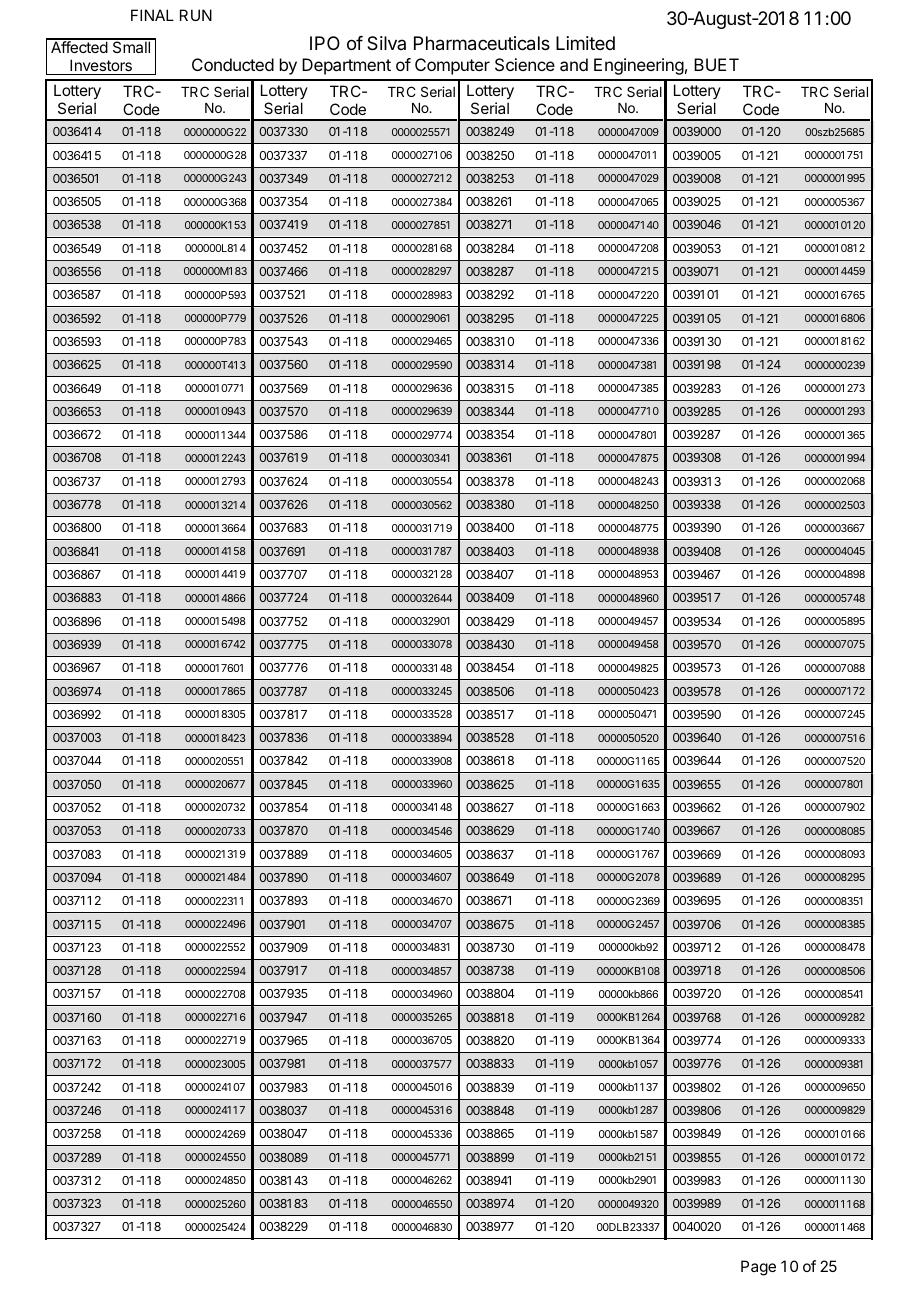 The image size is (924, 1308). I want to click on and, so click(574, 64).
